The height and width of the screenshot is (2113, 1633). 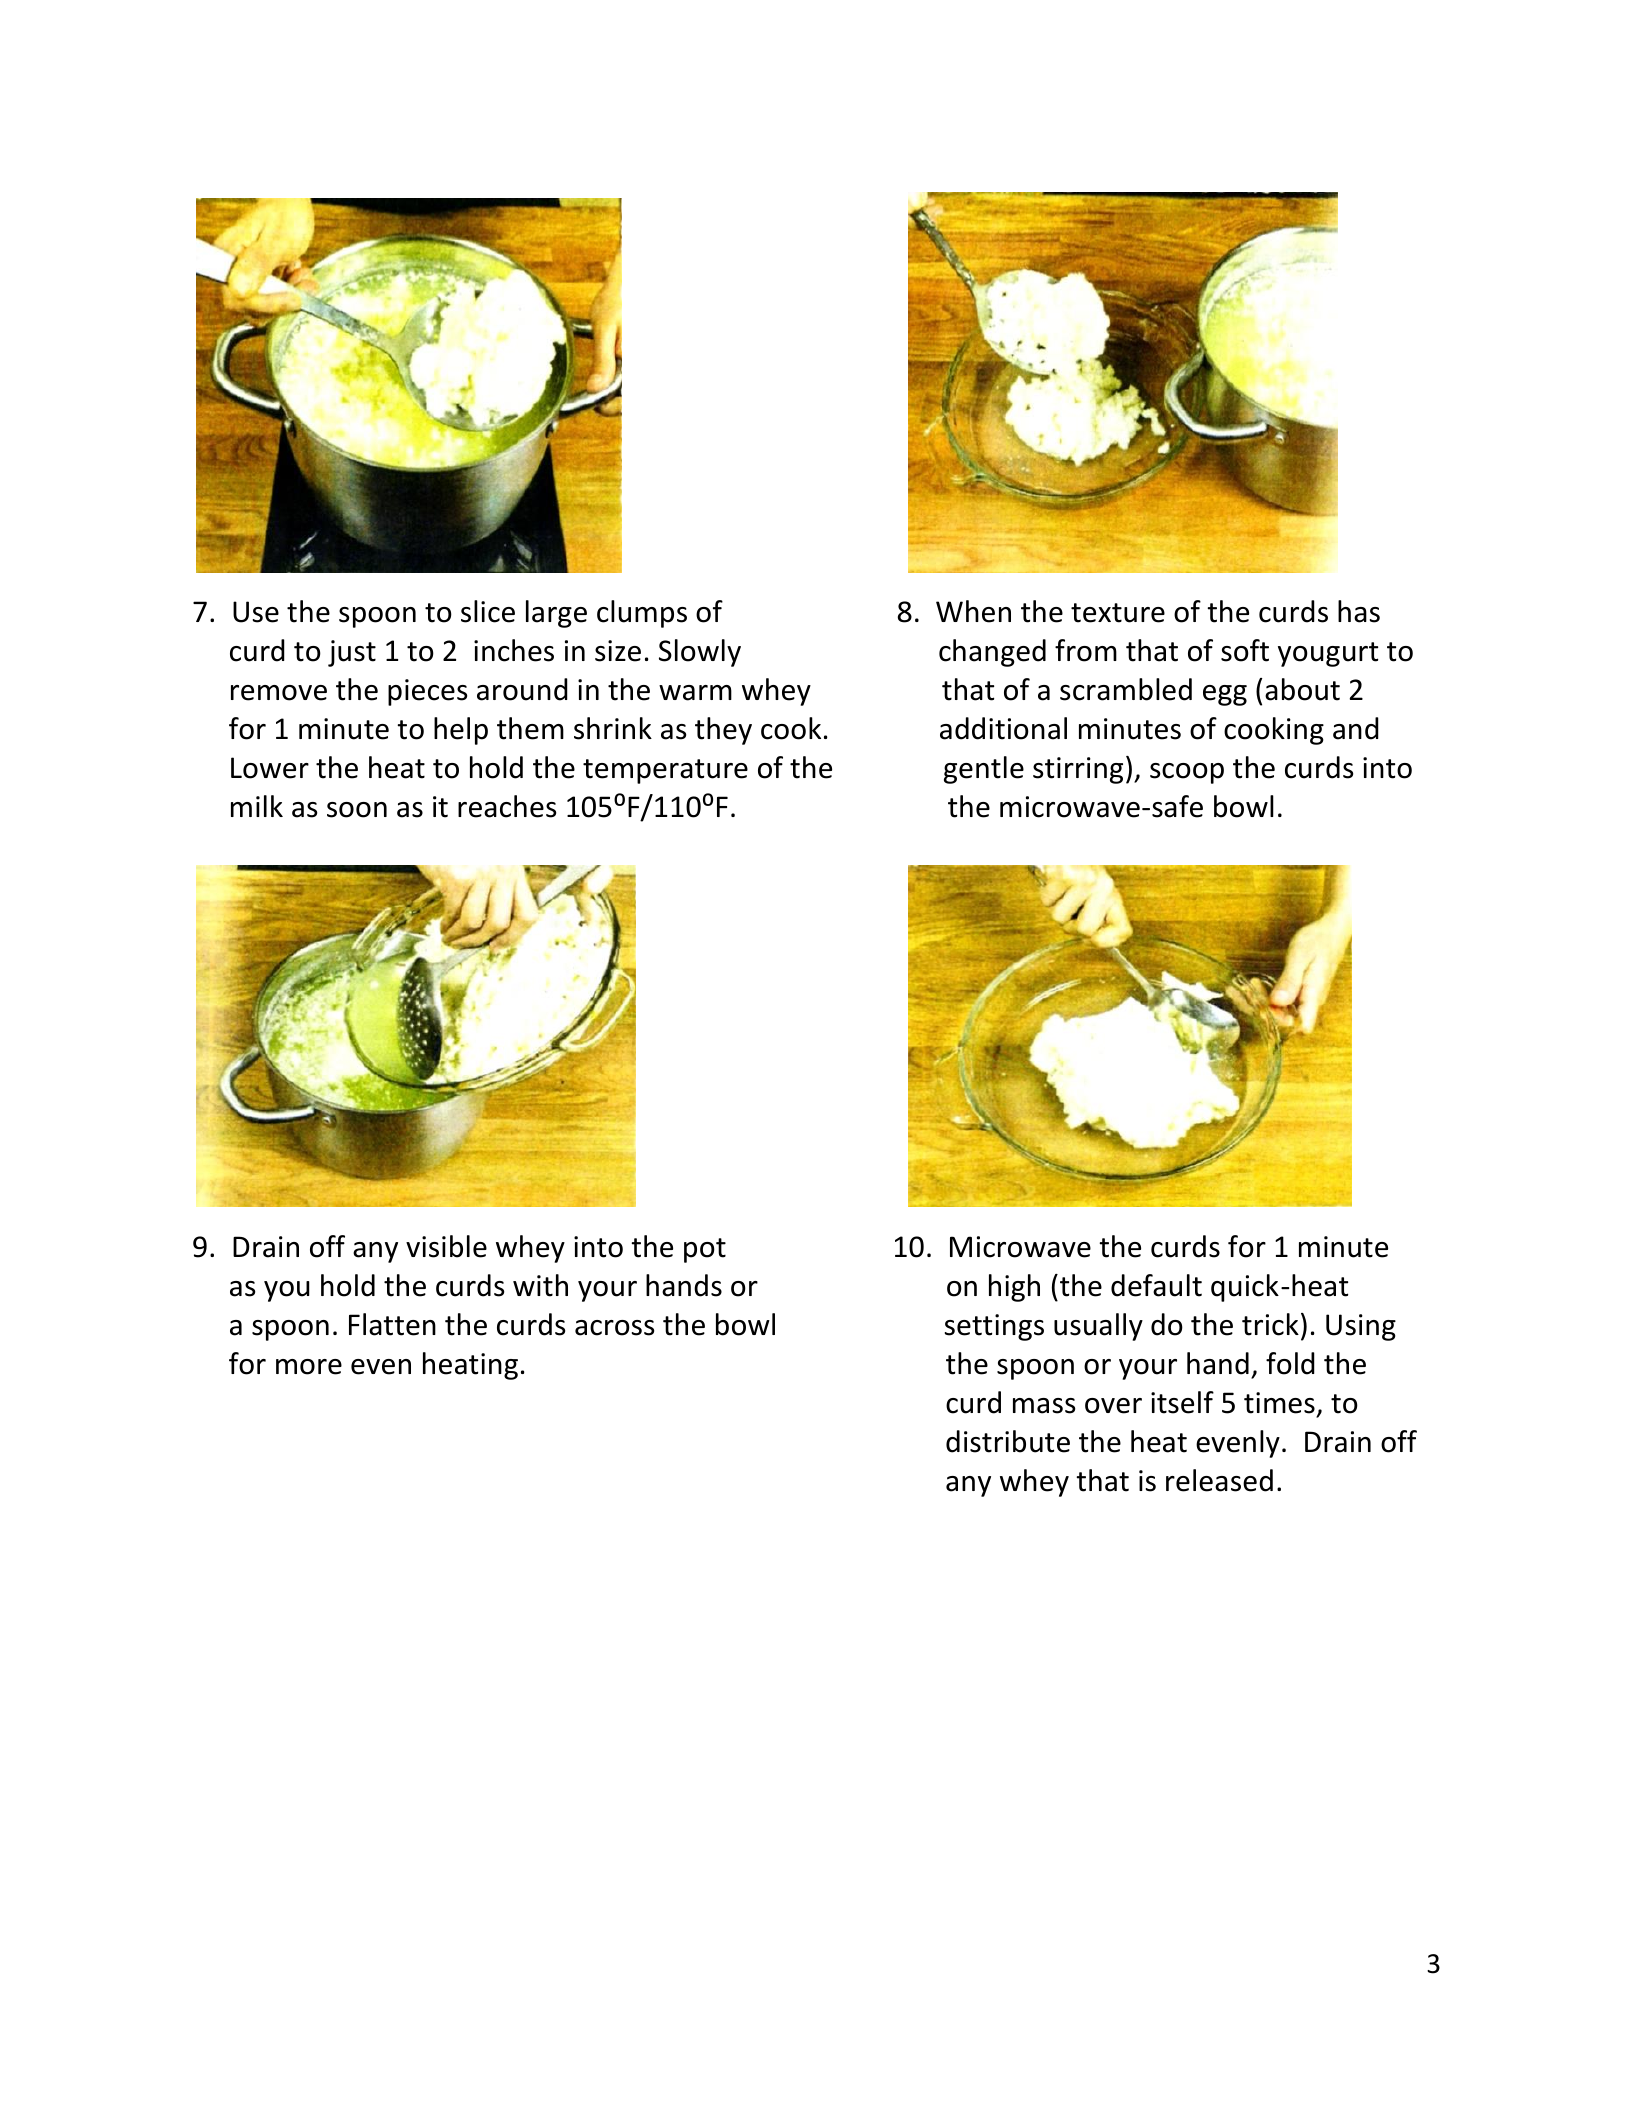 I want to click on just, so click(x=352, y=653).
